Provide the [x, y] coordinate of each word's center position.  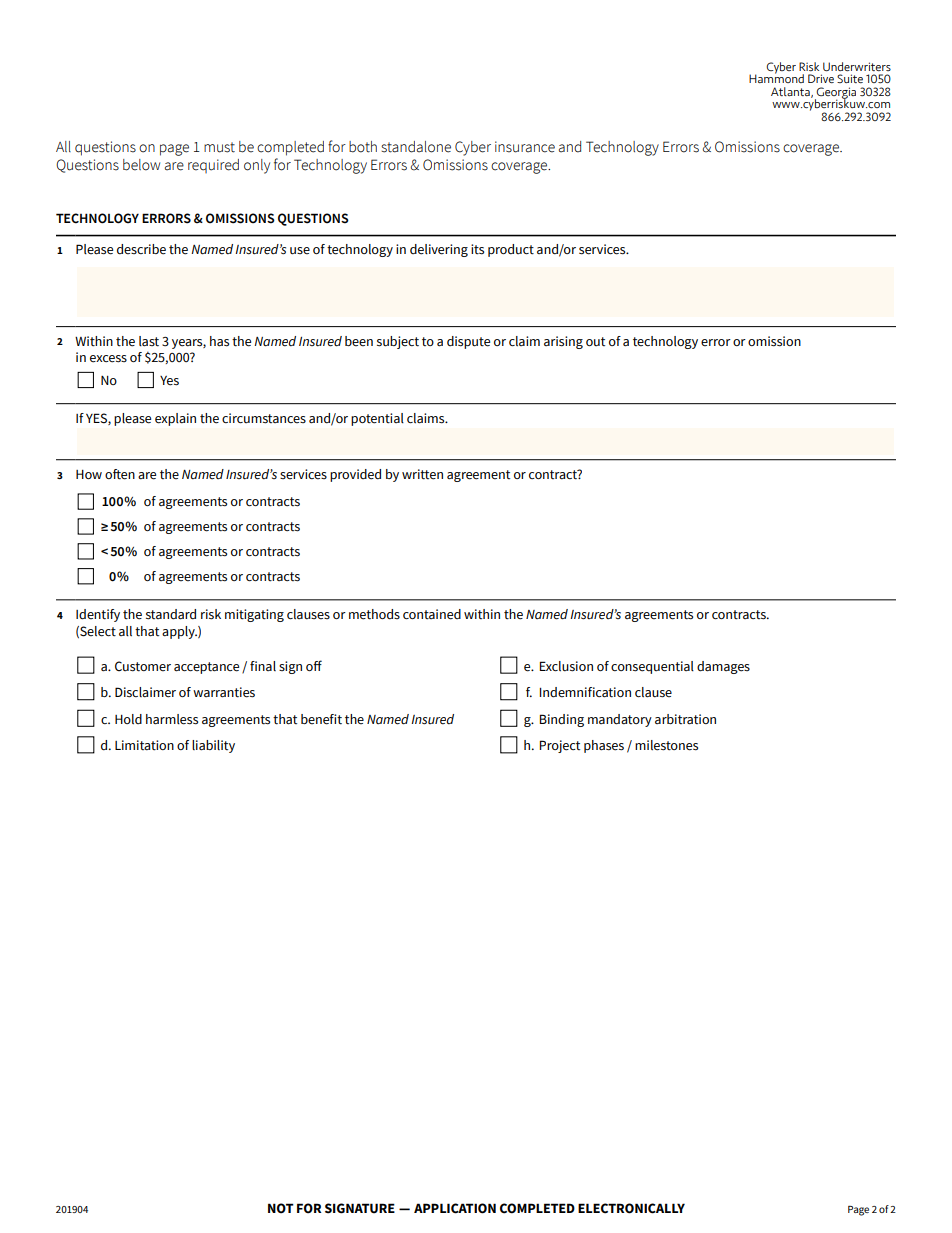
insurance [525, 147]
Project [560, 746]
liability [213, 746]
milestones [666, 745]
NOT [281, 1208]
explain [175, 419]
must [219, 147]
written [422, 474]
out [595, 341]
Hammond [776, 77]
